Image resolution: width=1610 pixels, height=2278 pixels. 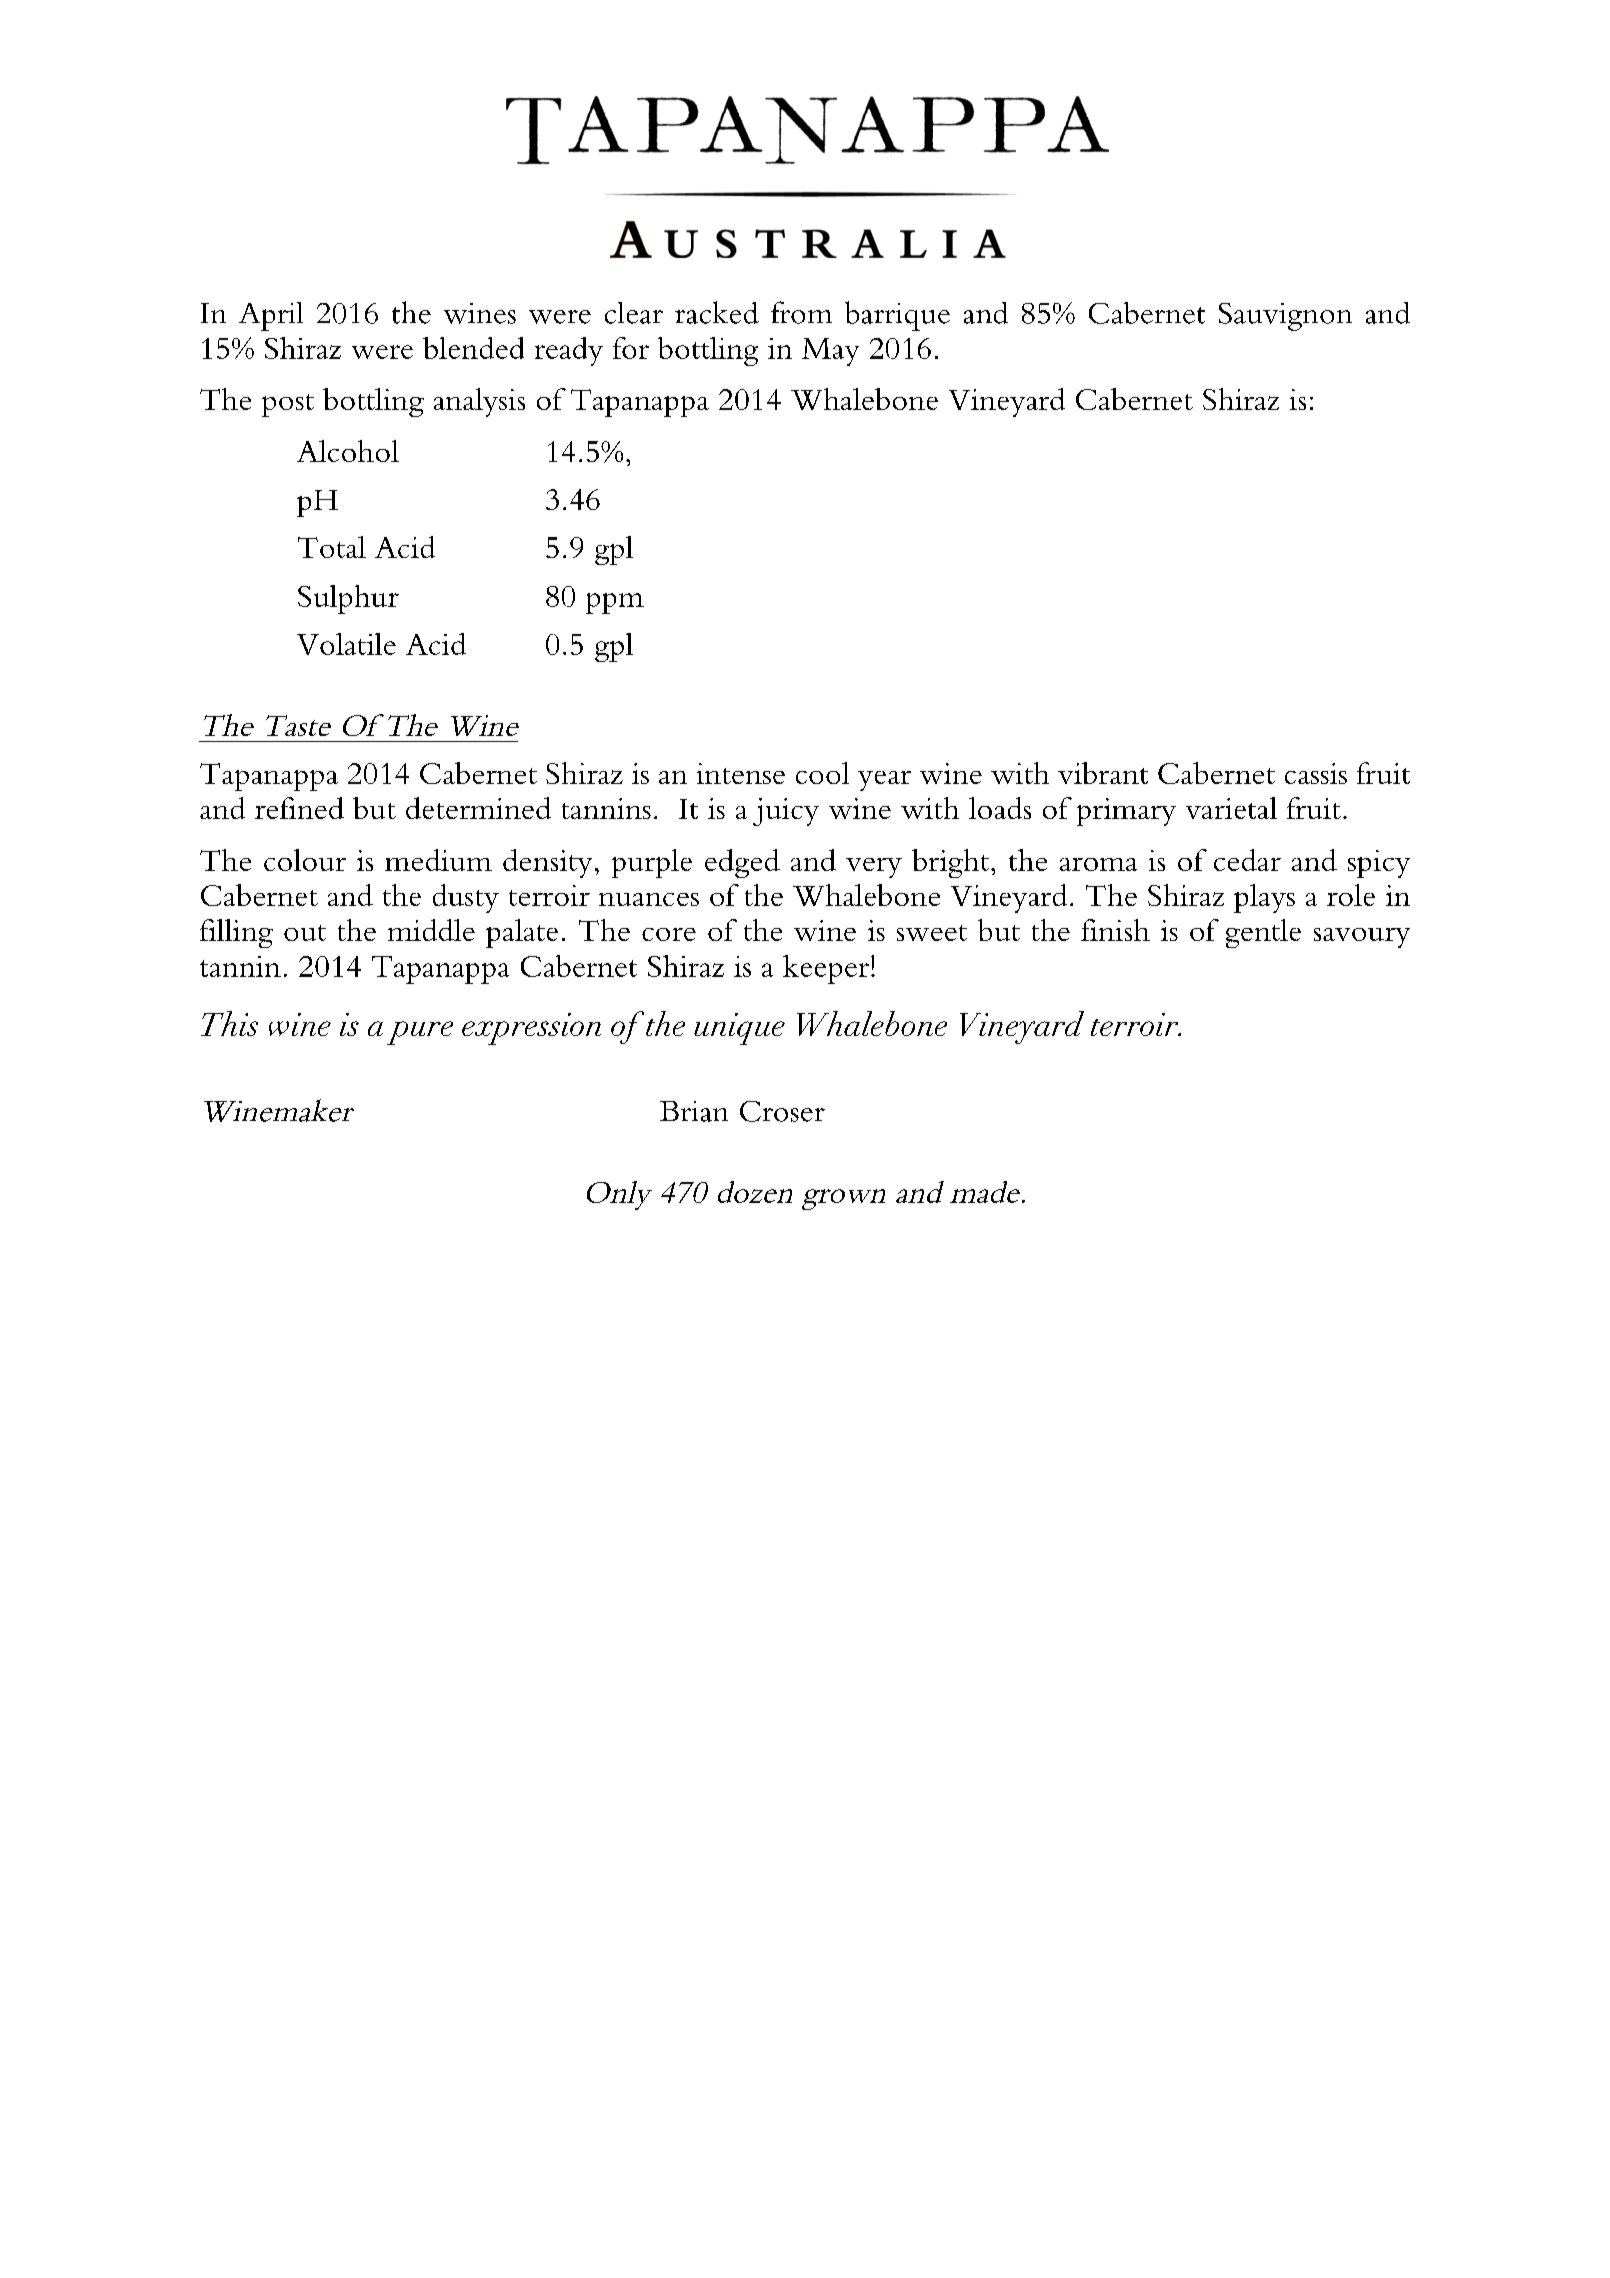 What do you see at coordinates (615, 603) in the image?
I see `ppm` at bounding box center [615, 603].
